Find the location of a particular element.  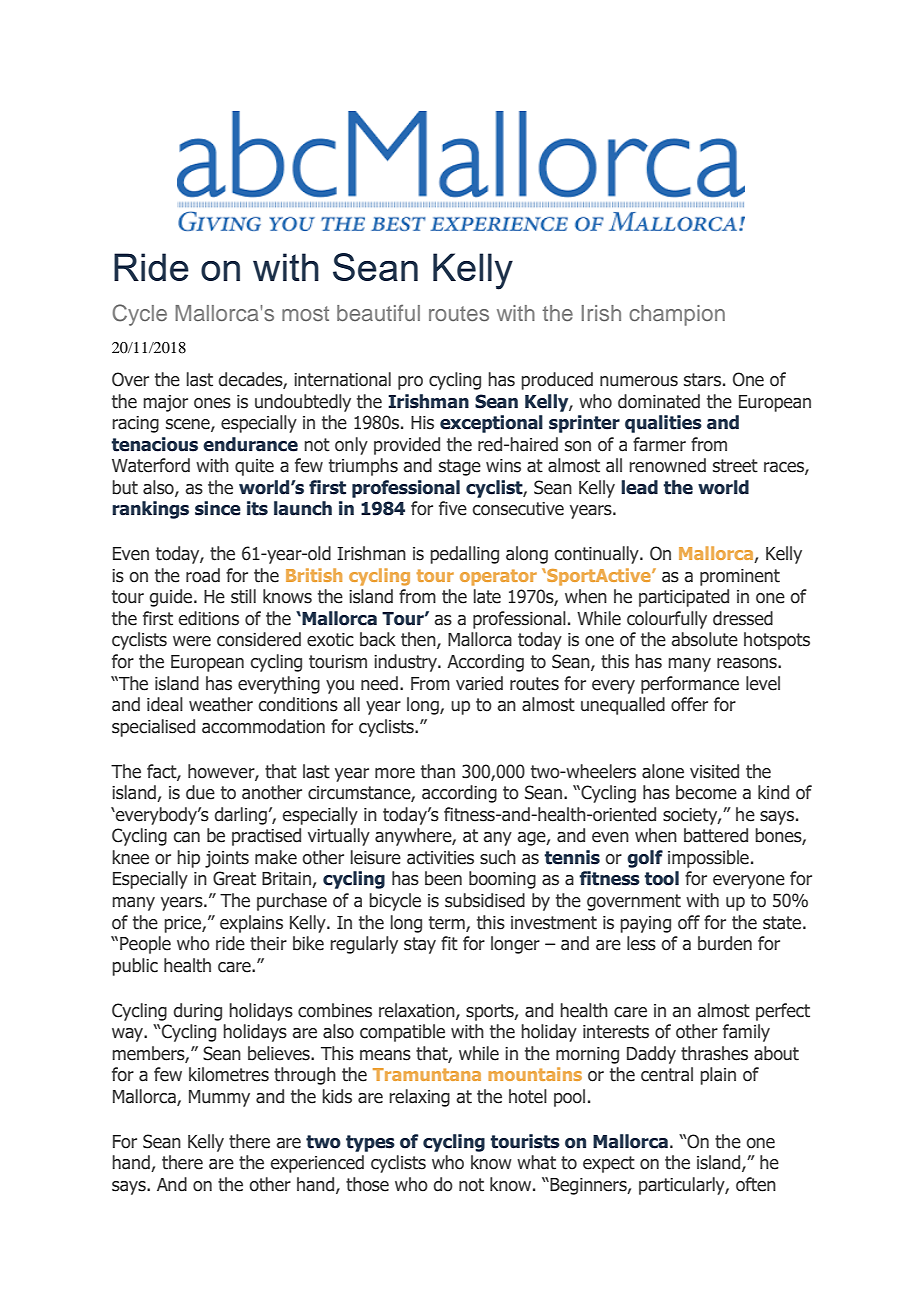

burden is located at coordinates (725, 943).
